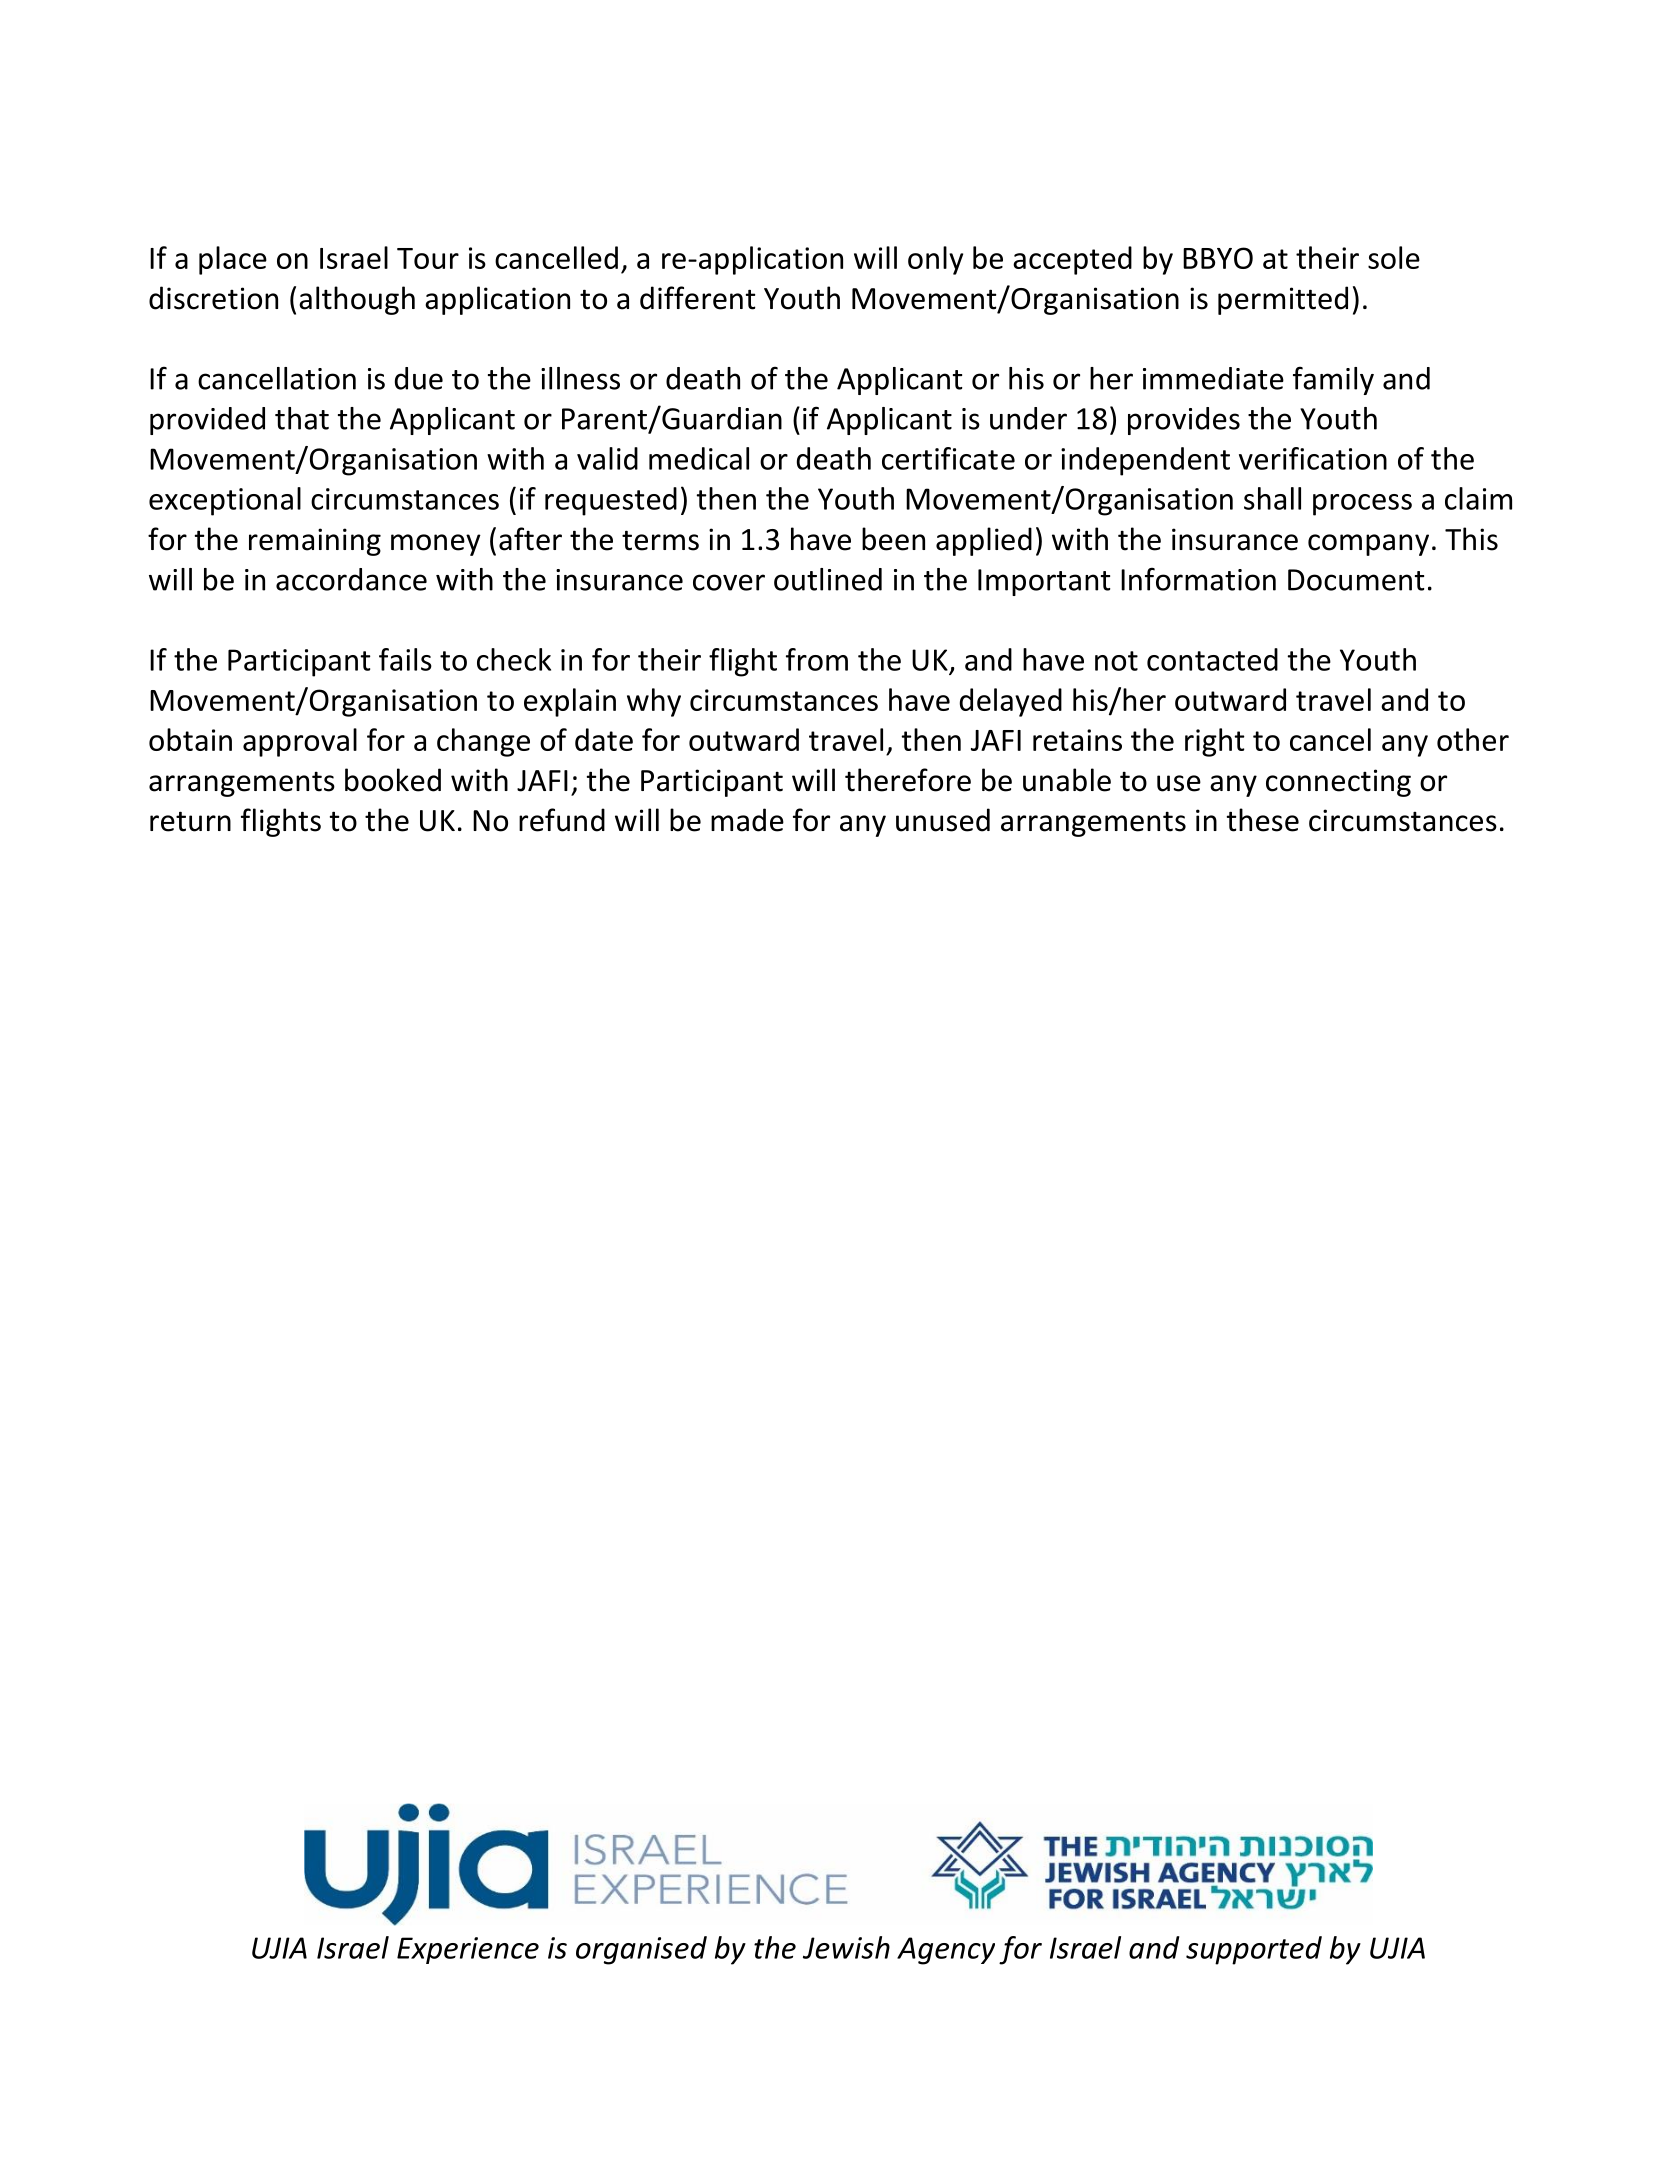  I want to click on made, so click(747, 820).
